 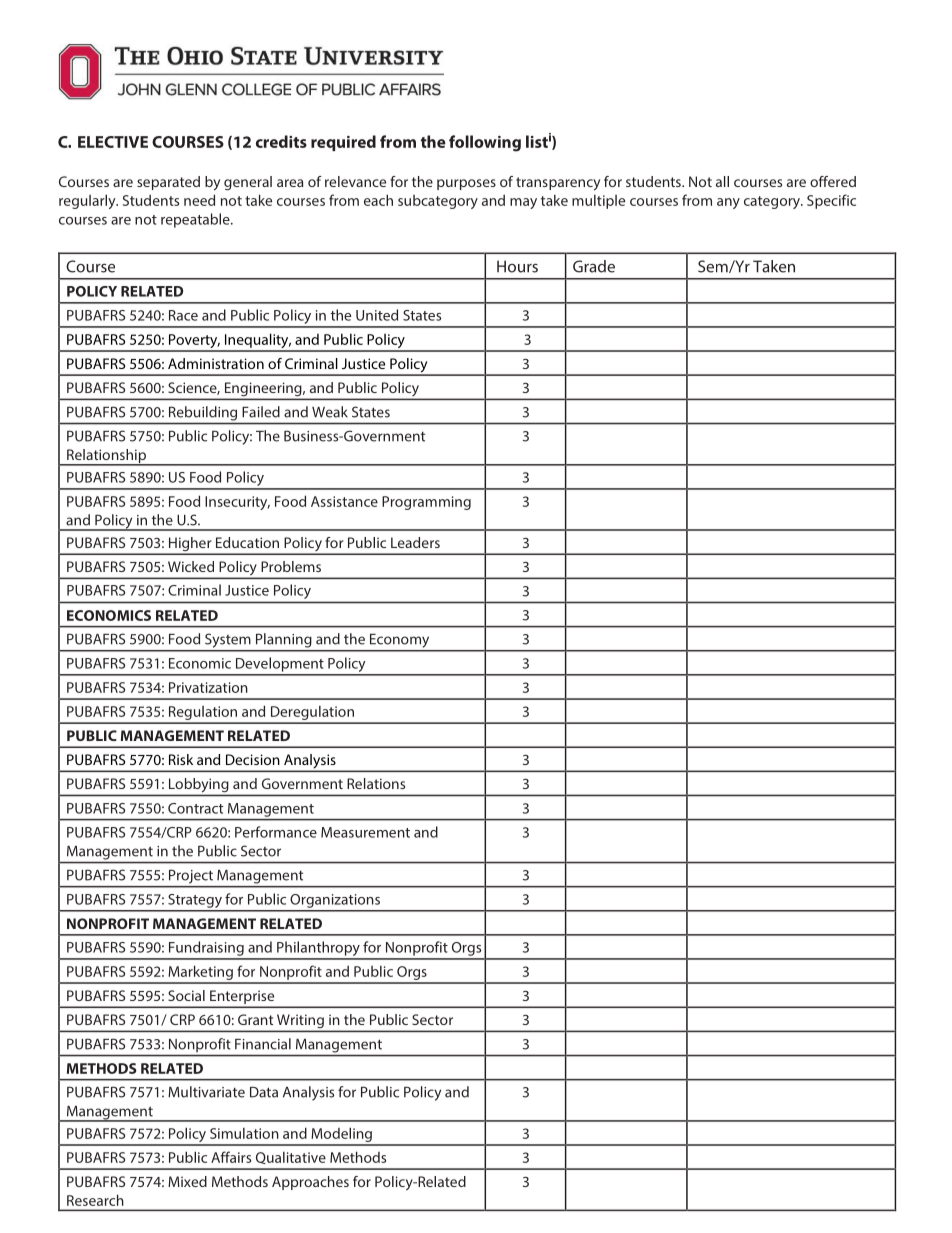 I want to click on Mixed, so click(x=187, y=1181).
